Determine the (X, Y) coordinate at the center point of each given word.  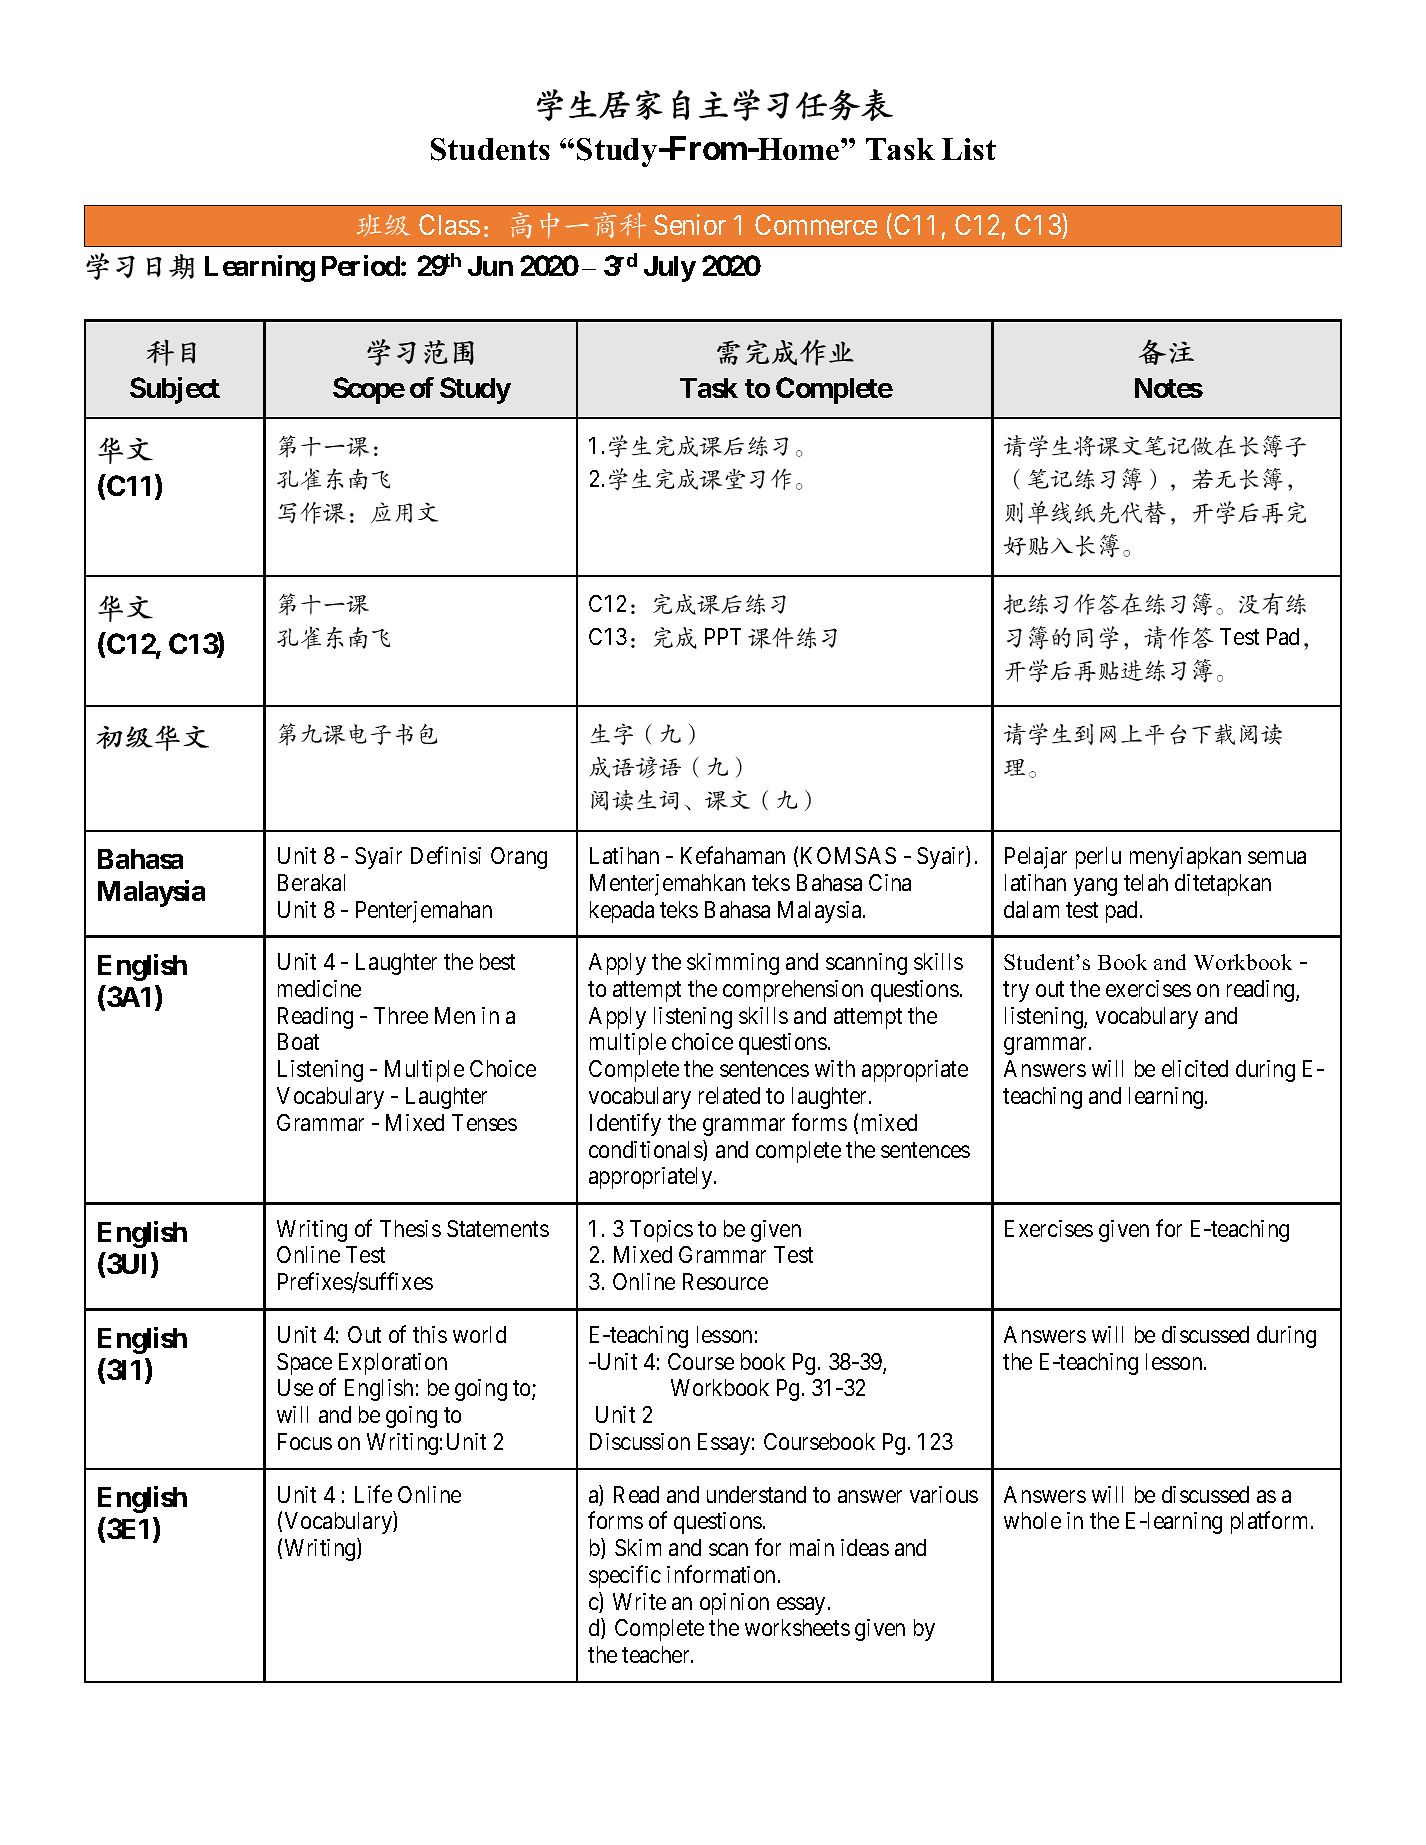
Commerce (816, 224)
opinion (734, 1604)
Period (361, 265)
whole (1032, 1520)
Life (373, 1494)
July (670, 269)
